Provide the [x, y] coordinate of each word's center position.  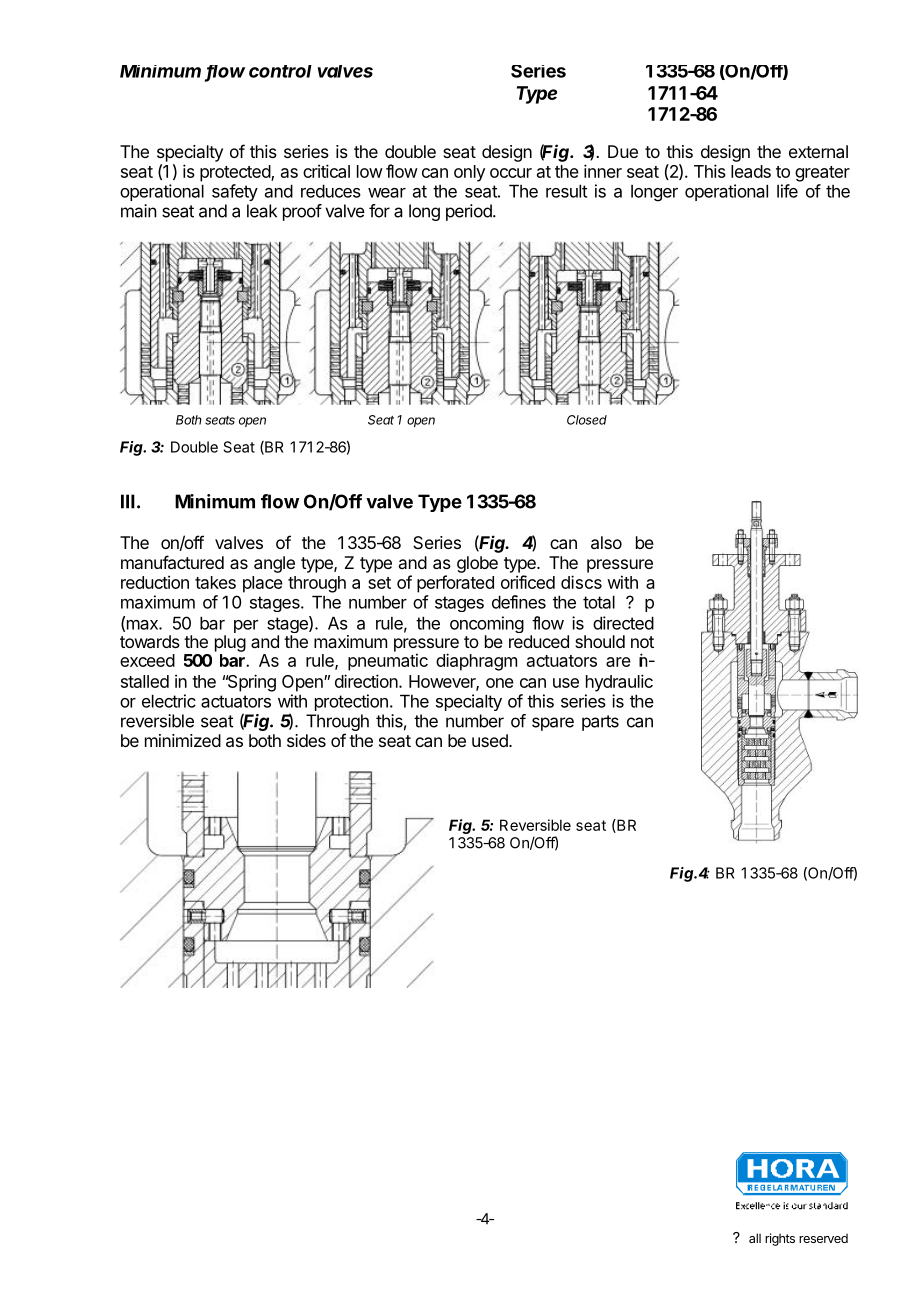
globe [477, 564]
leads [751, 171]
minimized [183, 740]
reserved [823, 1238]
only [469, 173]
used [491, 740]
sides [306, 740]
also [606, 542]
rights [780, 1239]
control [280, 71]
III [128, 501]
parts [600, 723]
